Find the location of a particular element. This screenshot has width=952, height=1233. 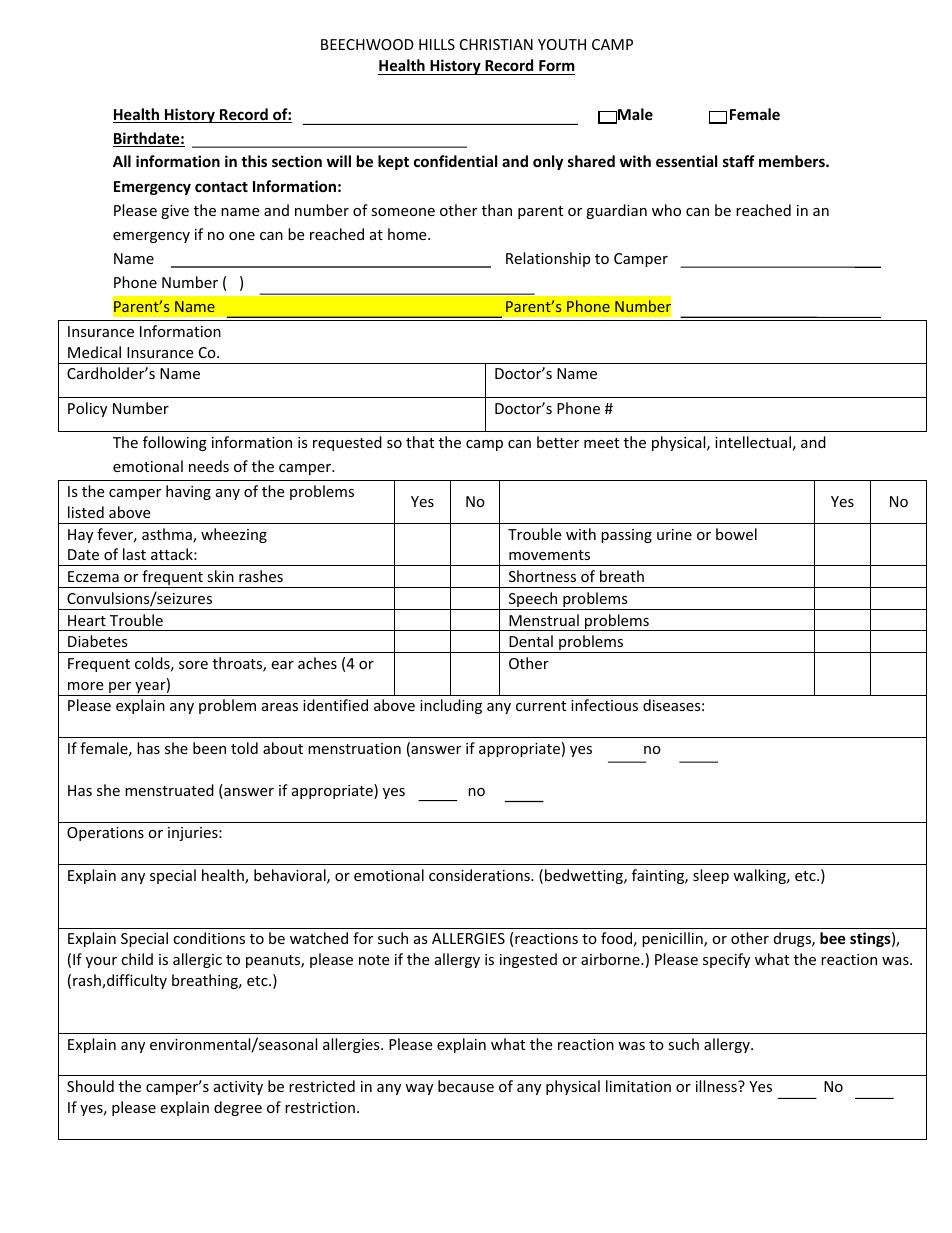

activity is located at coordinates (238, 1088).
